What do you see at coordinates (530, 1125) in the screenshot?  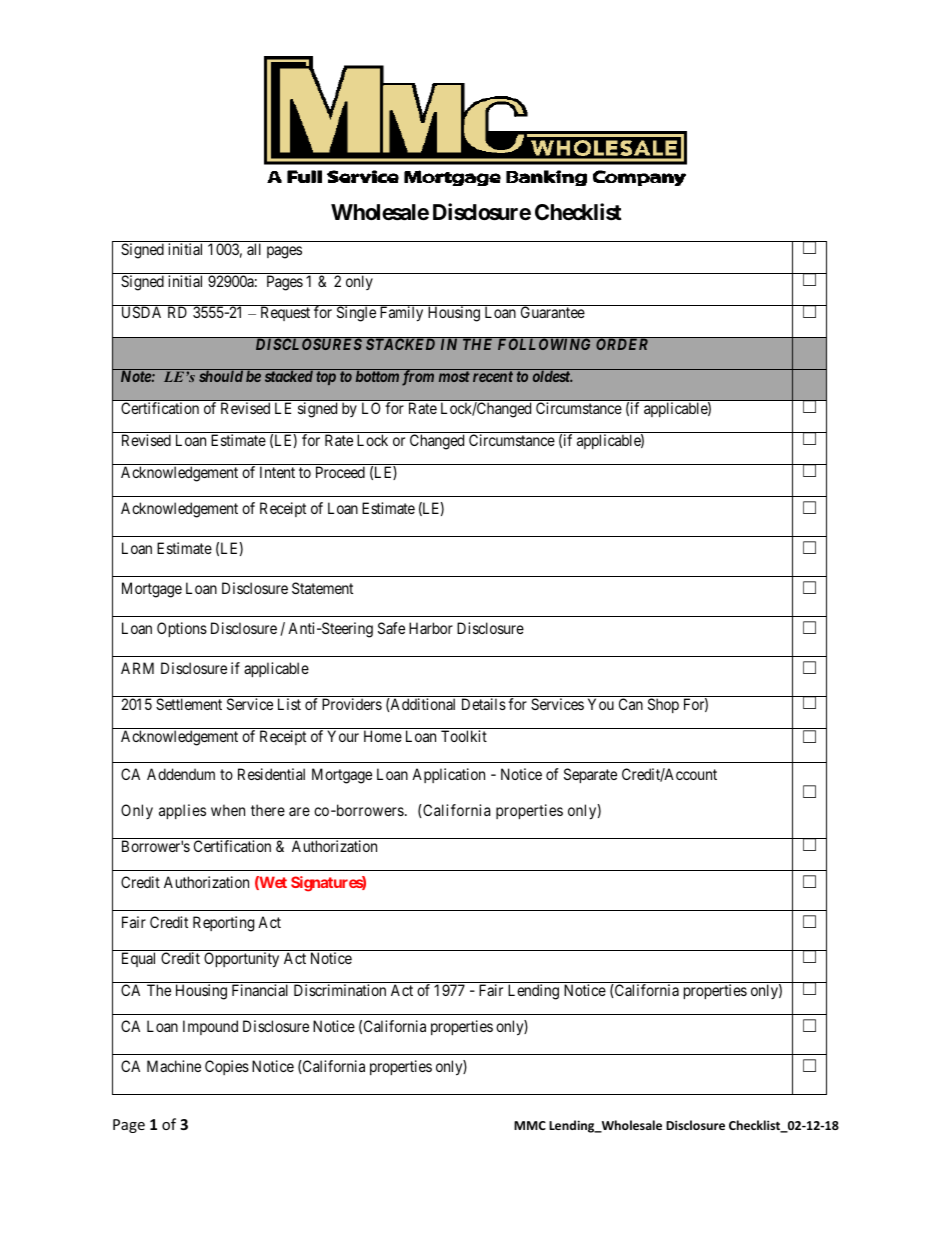 I see `MMC` at bounding box center [530, 1125].
